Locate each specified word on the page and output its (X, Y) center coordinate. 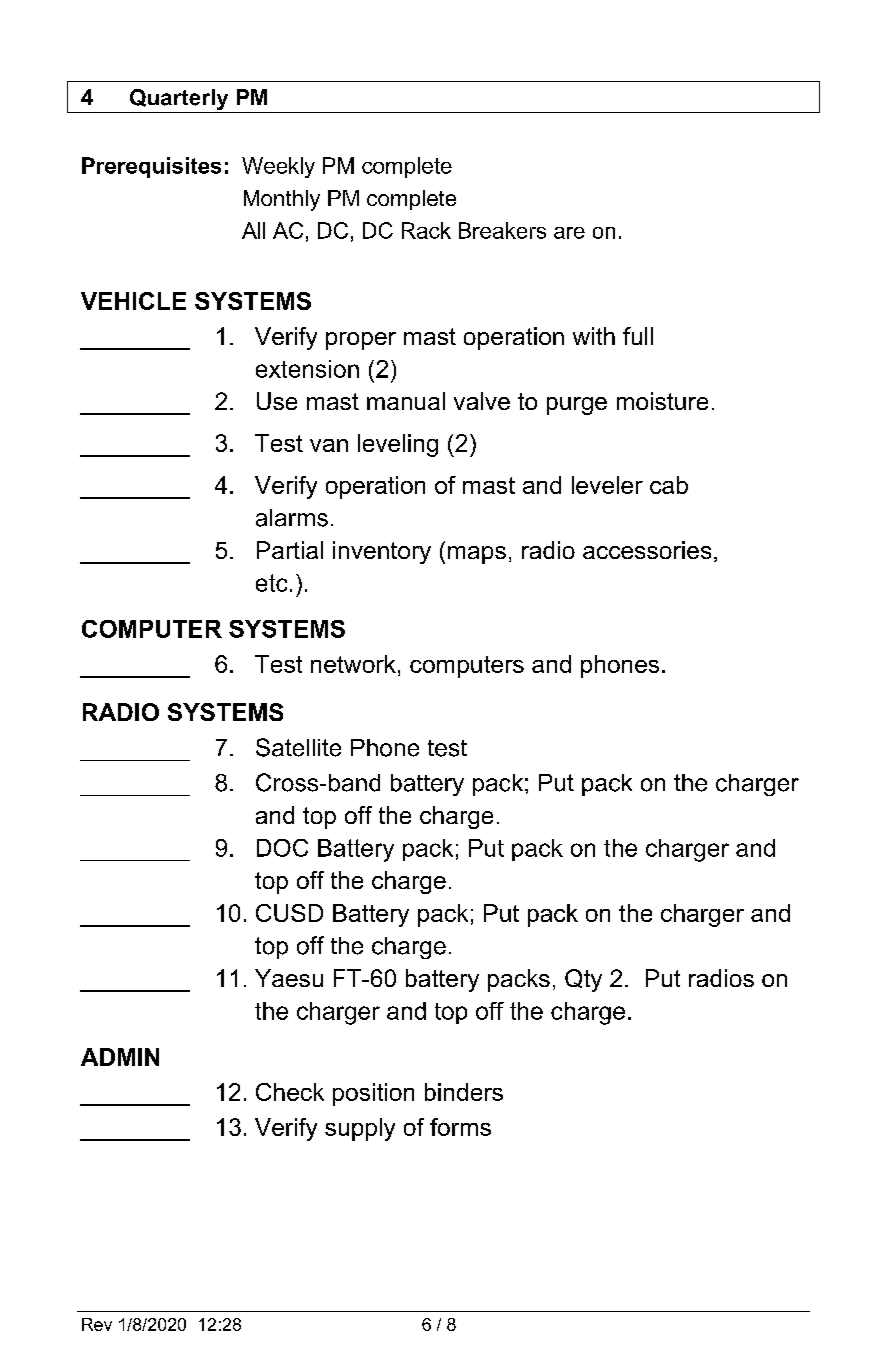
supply (360, 1129)
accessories (647, 550)
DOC (282, 848)
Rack (426, 230)
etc (271, 583)
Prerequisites (151, 167)
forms (460, 1127)
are (569, 233)
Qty (583, 980)
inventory (382, 552)
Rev (97, 1324)
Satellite (298, 747)
